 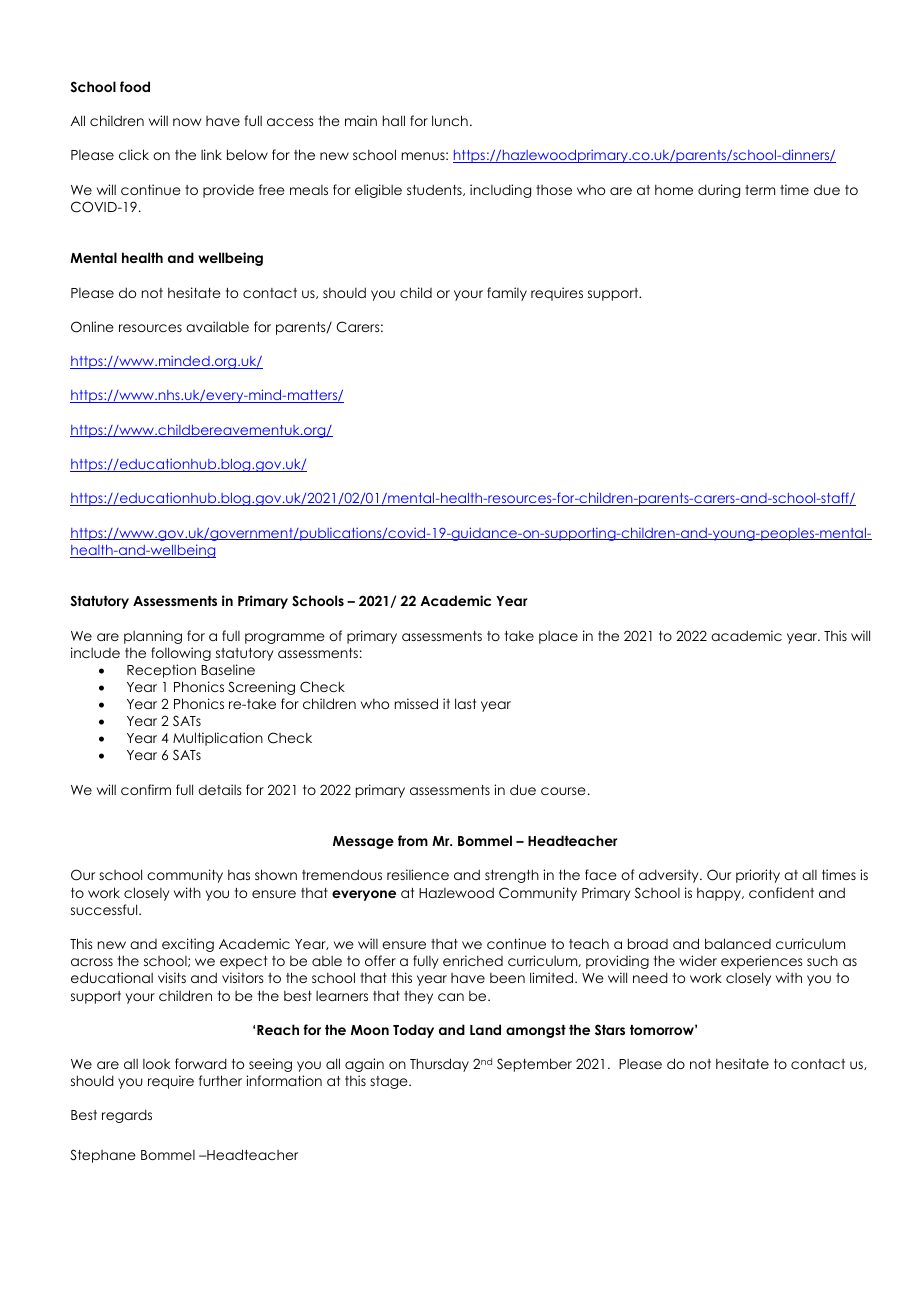 I want to click on planning, so click(x=153, y=637).
